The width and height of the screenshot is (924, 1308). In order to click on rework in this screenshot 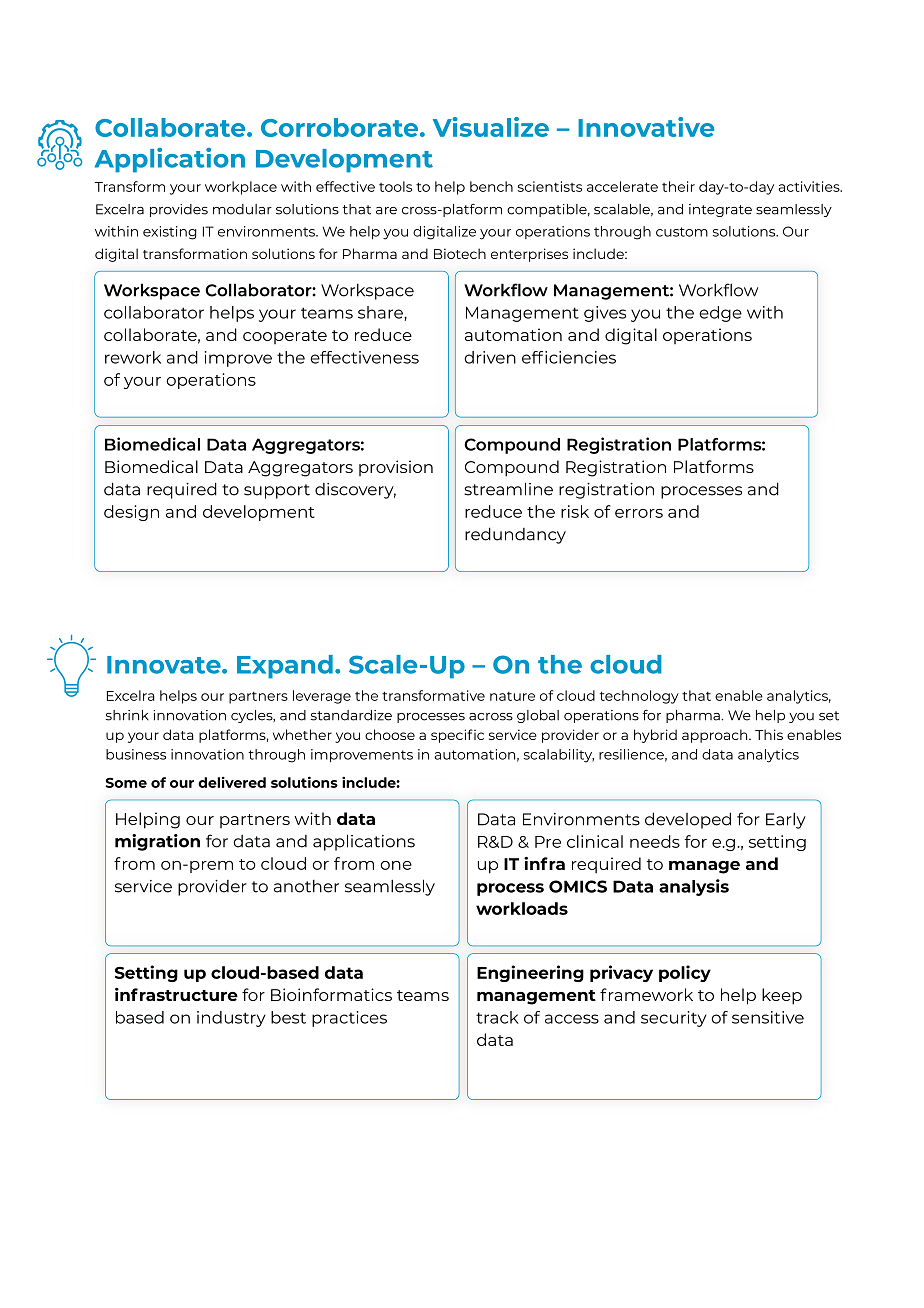, I will do `click(133, 357)`.
